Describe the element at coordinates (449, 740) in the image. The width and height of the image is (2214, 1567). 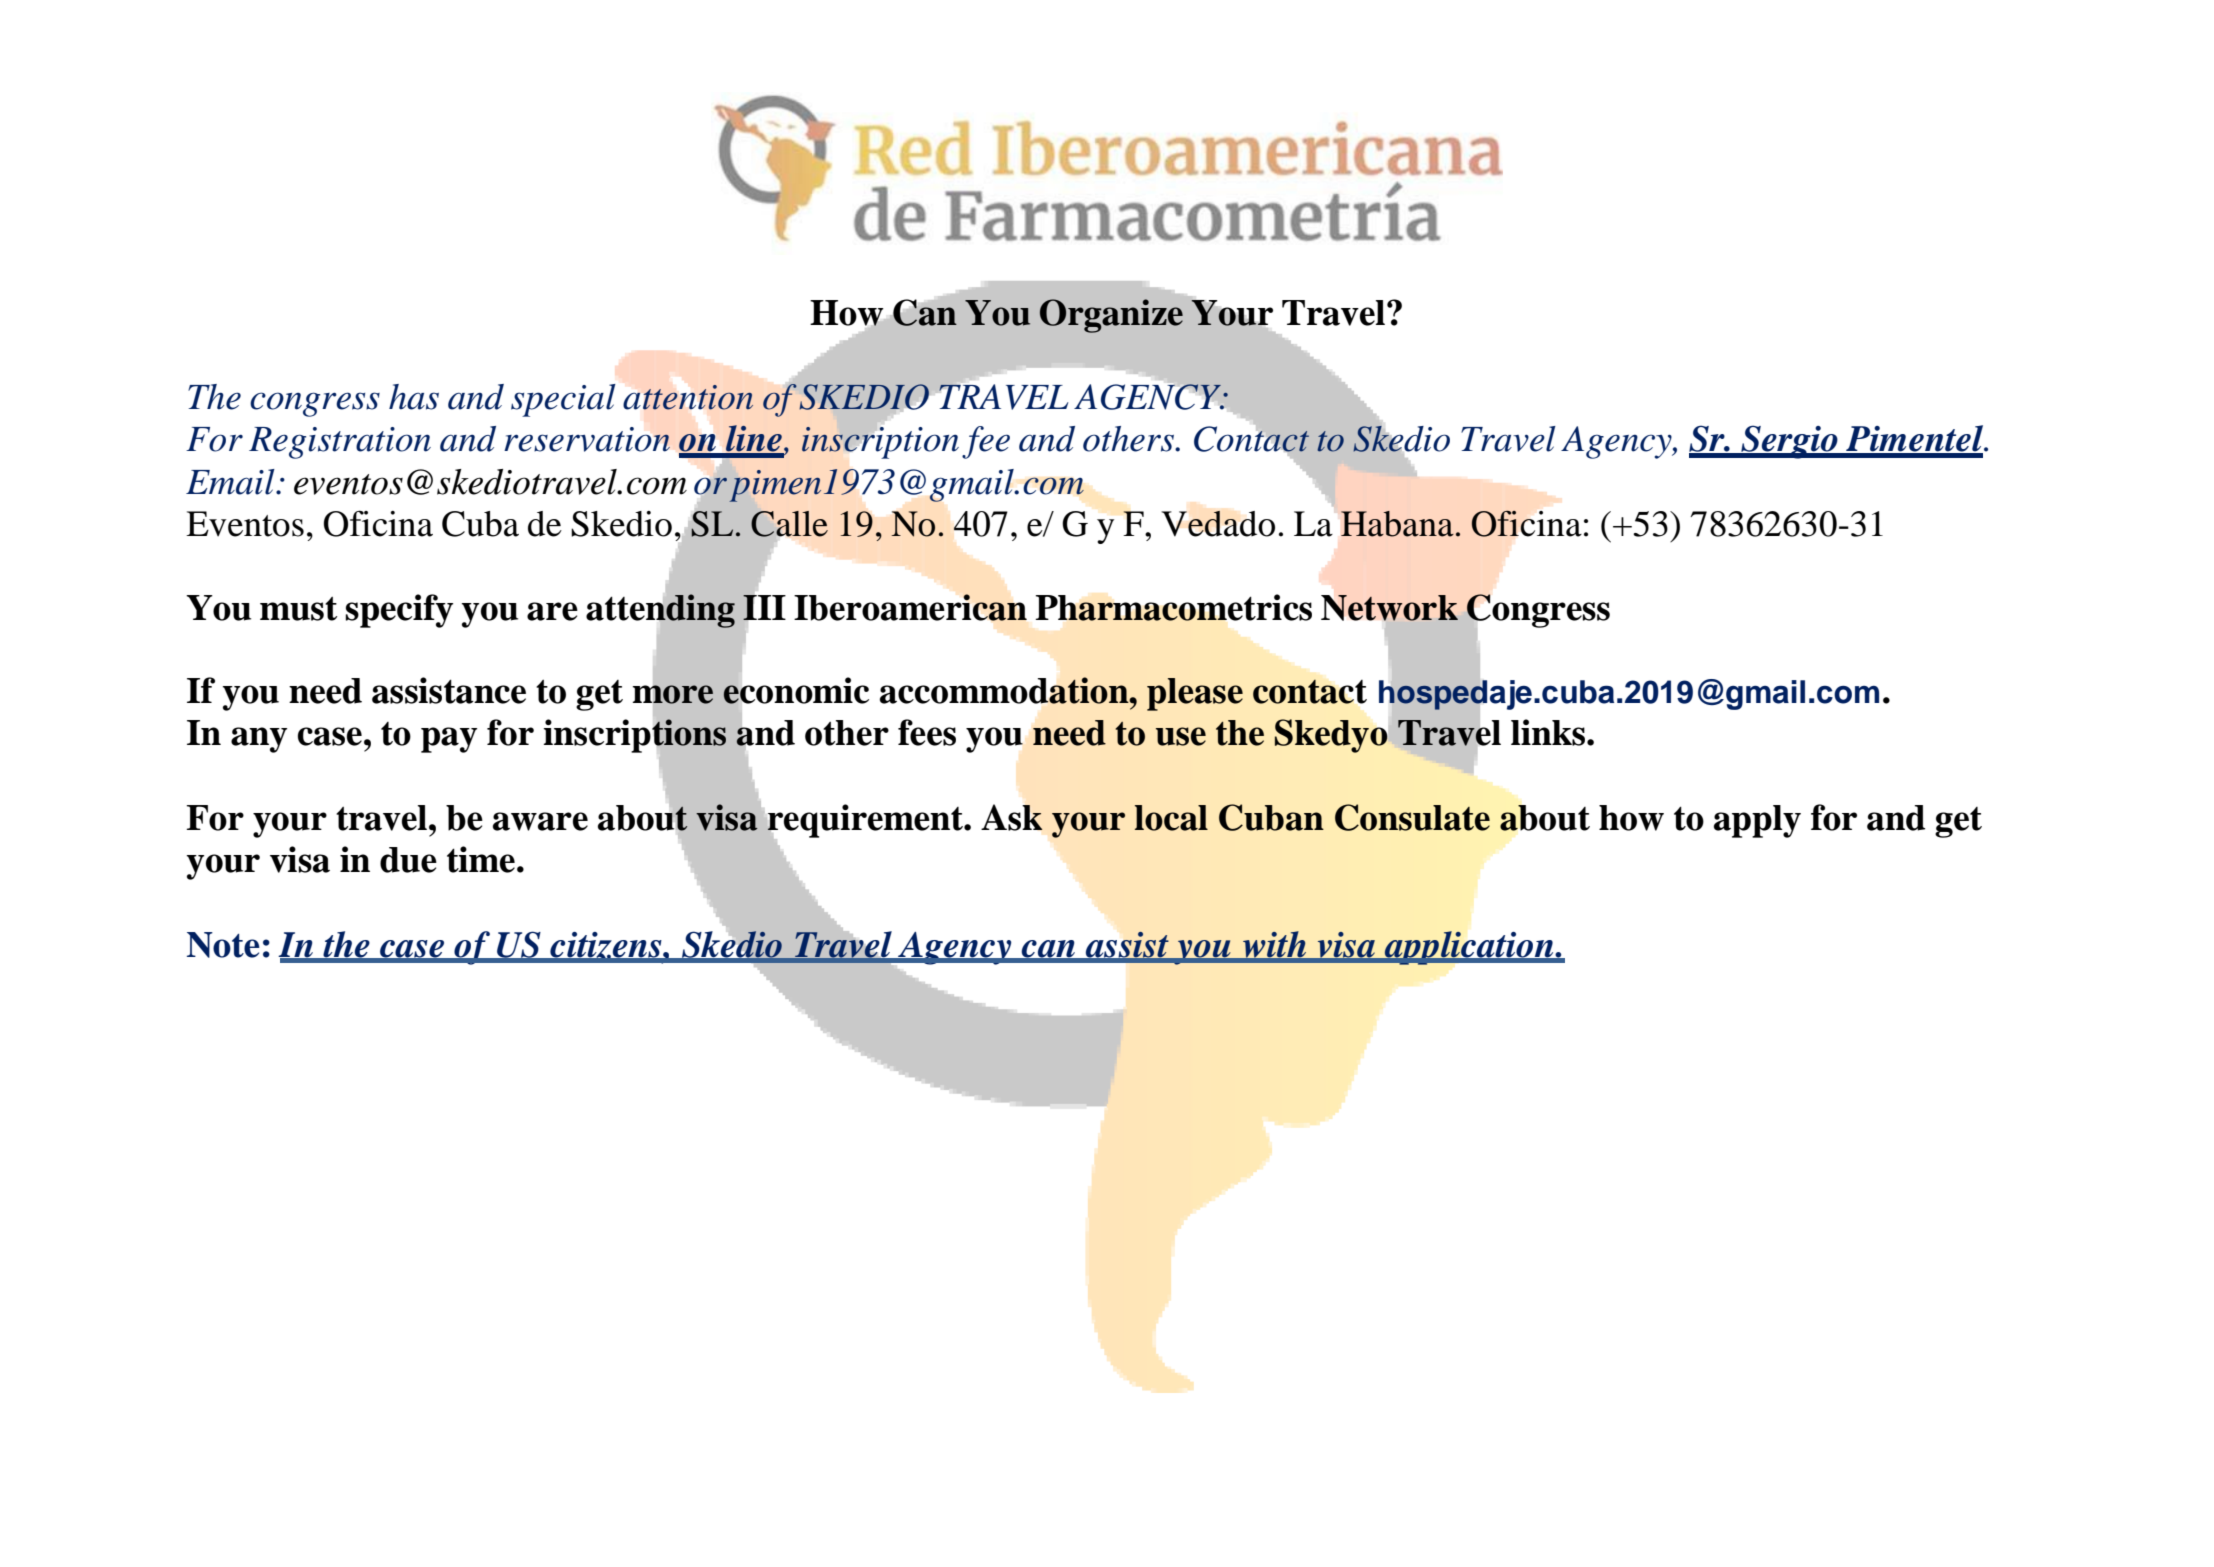
I see `pay` at that location.
